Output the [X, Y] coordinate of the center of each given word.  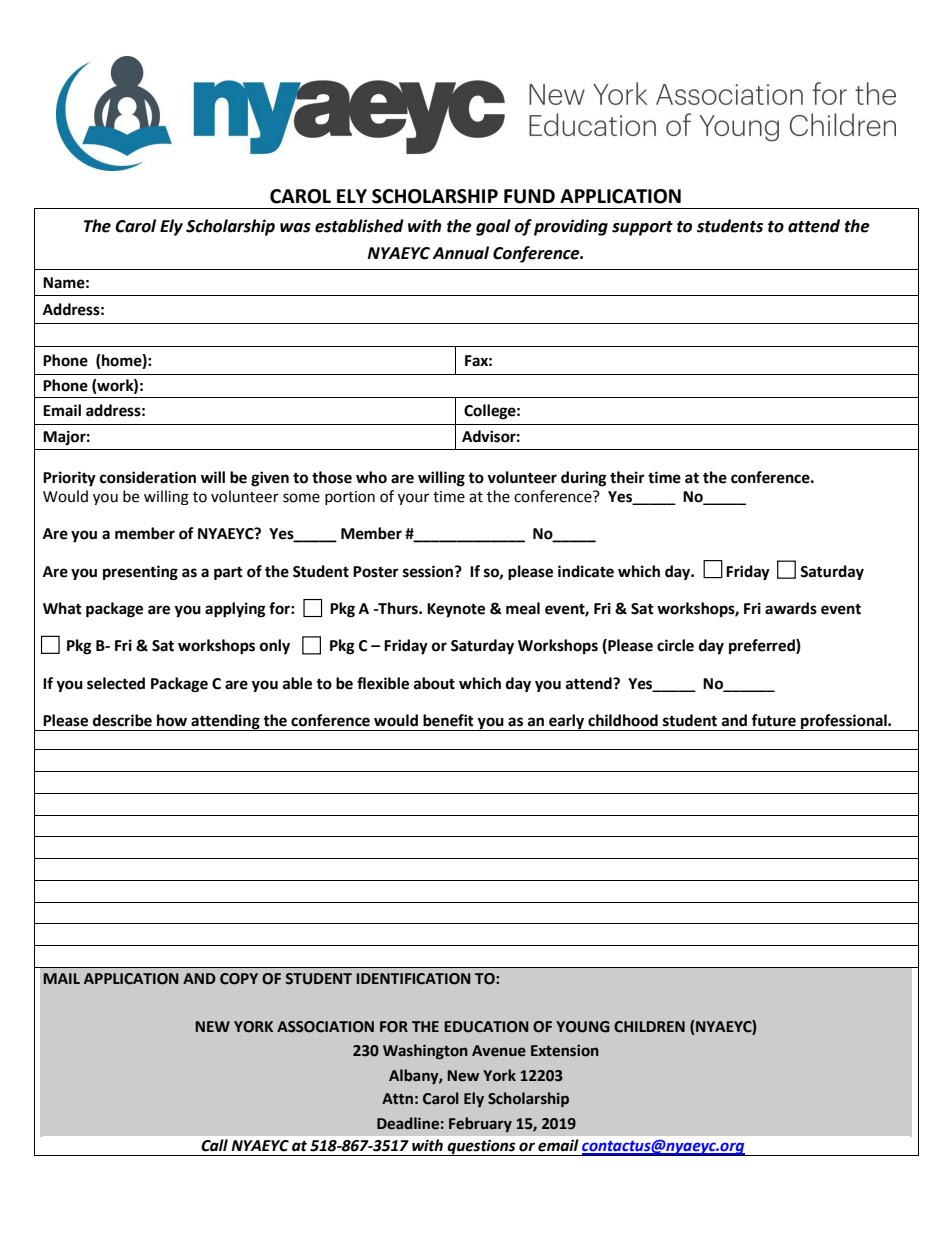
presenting [140, 572]
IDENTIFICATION [413, 979]
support [642, 228]
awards [791, 608]
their [627, 477]
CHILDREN [649, 1027]
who [371, 477]
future [773, 720]
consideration [148, 477]
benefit [448, 720]
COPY [239, 979]
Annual [460, 253]
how [172, 720]
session [429, 571]
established [359, 226]
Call [215, 1145]
